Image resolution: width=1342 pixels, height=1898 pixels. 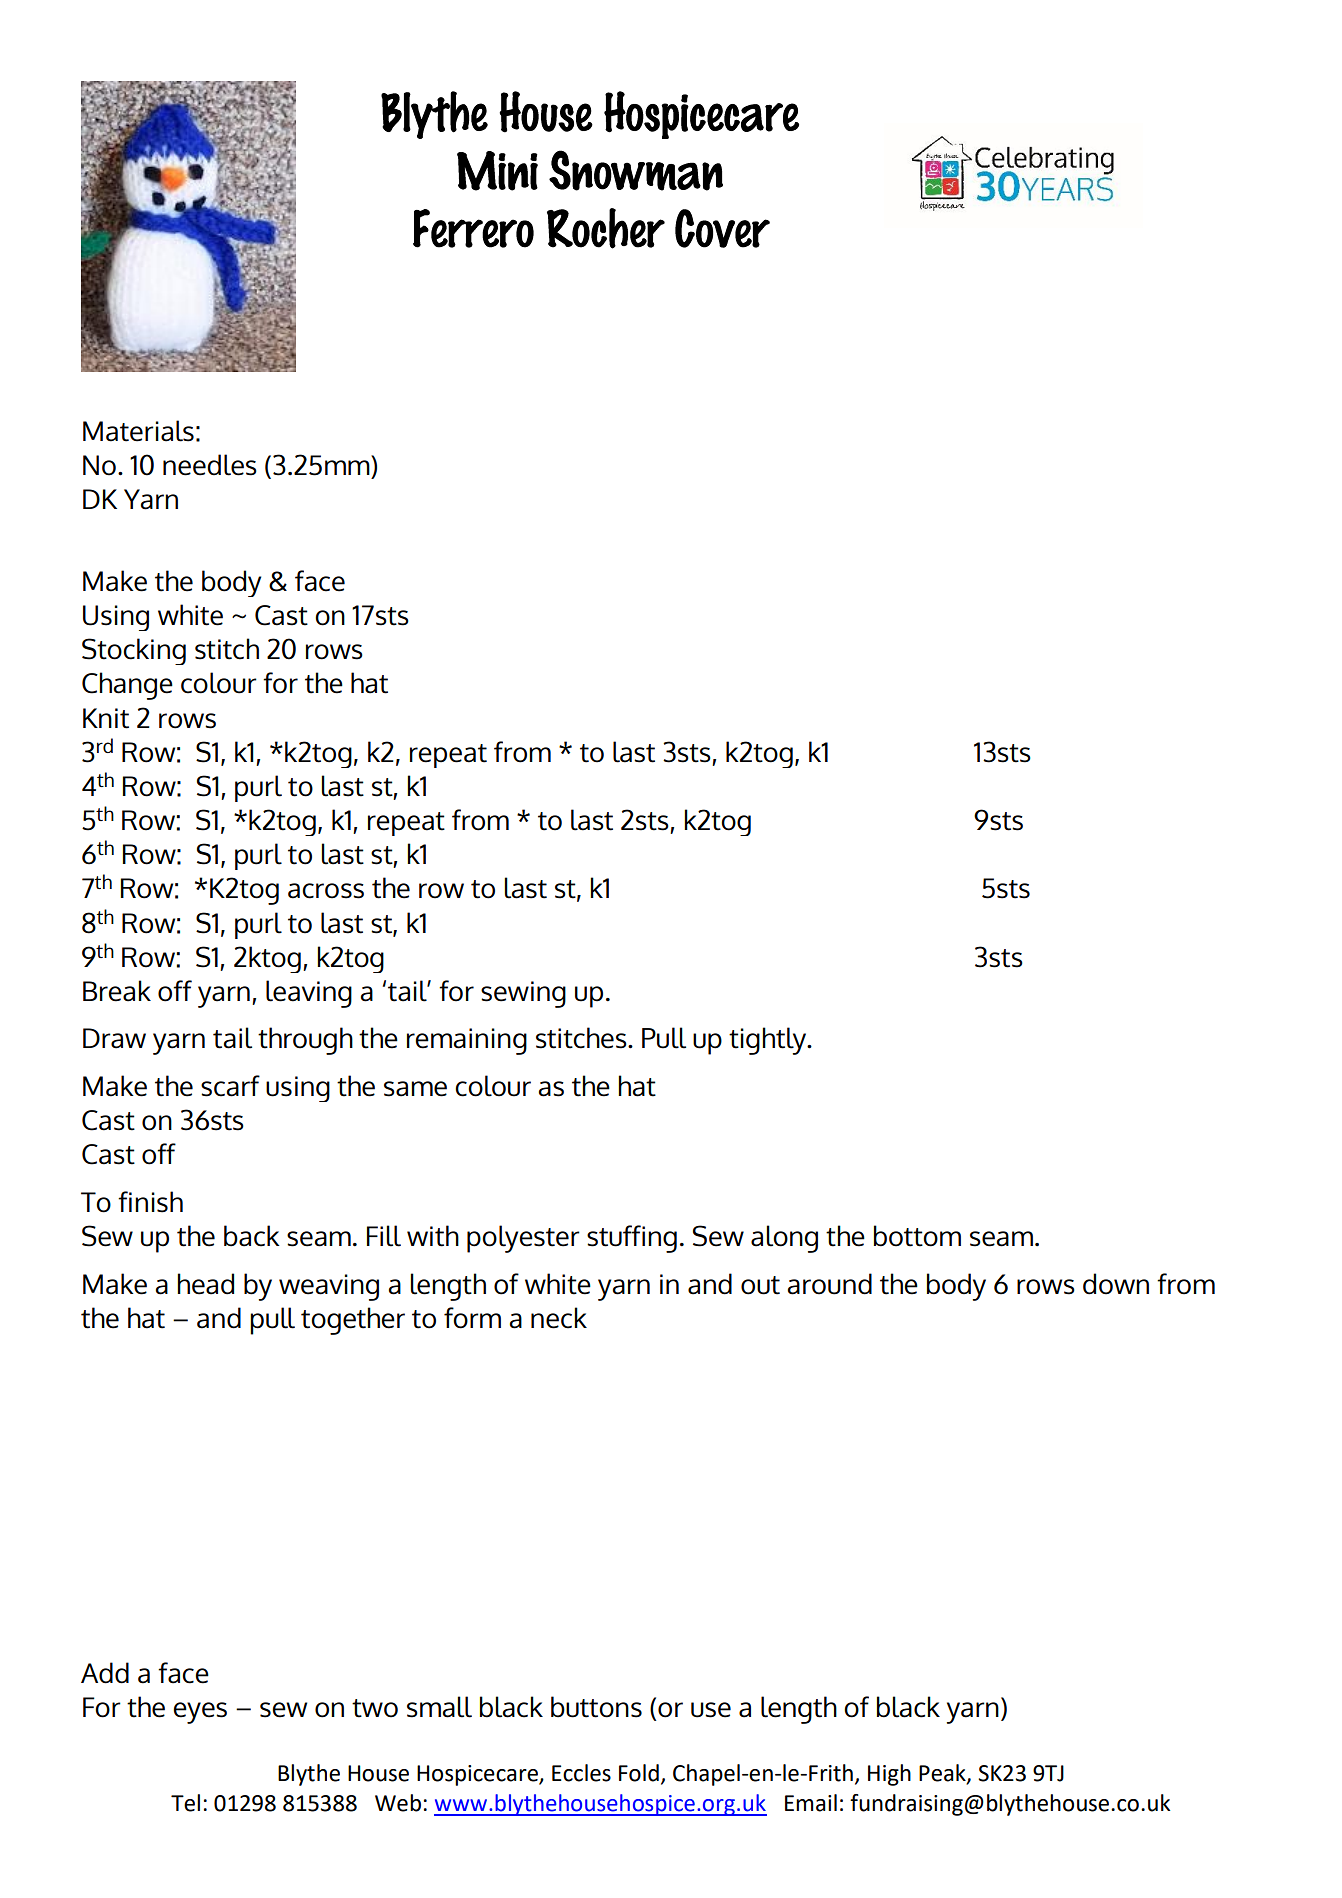 What do you see at coordinates (467, 1041) in the screenshot?
I see `remaining` at bounding box center [467, 1041].
